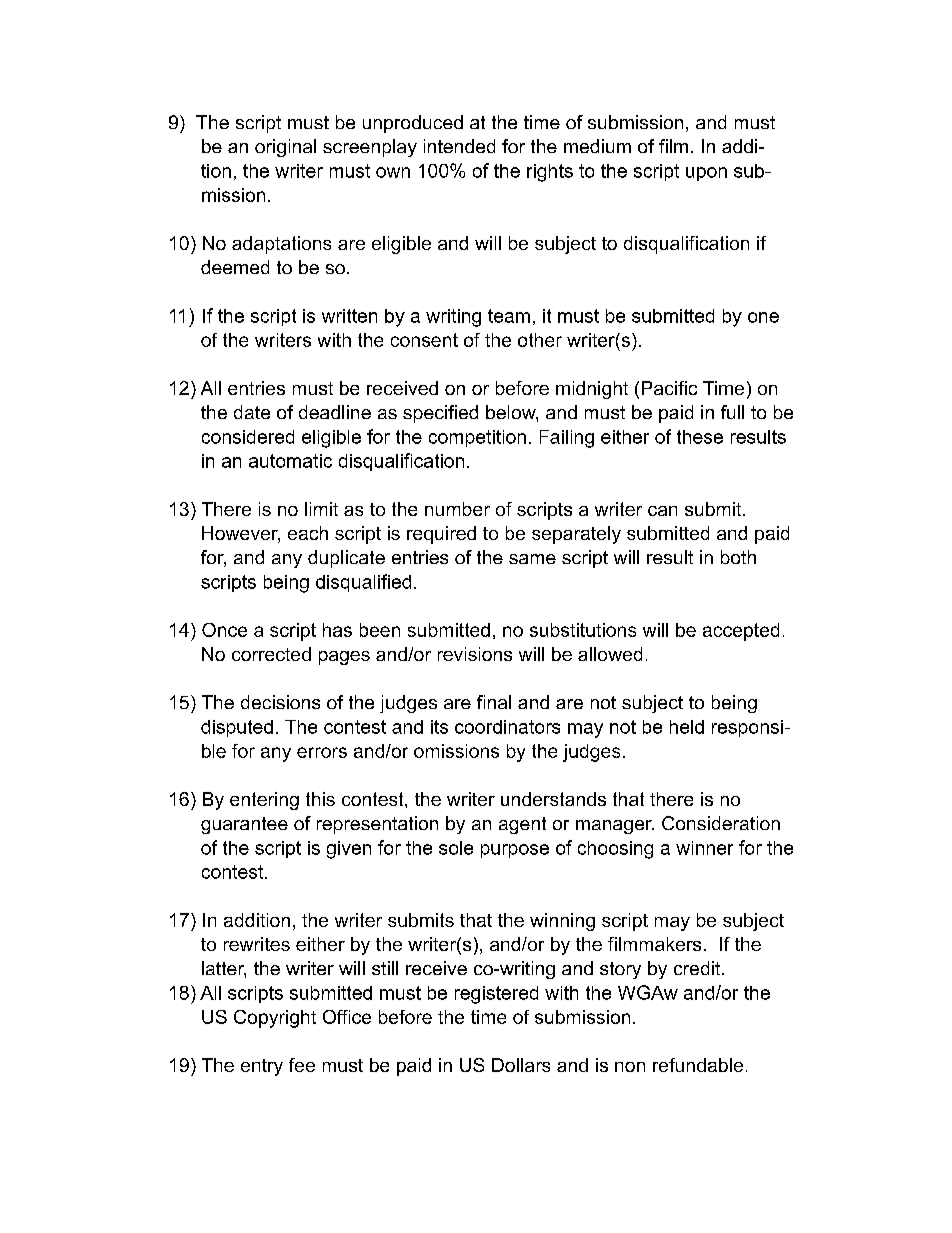 The height and width of the screenshot is (1233, 952). Describe the element at coordinates (669, 388) in the screenshot. I see `Pacific` at that location.
